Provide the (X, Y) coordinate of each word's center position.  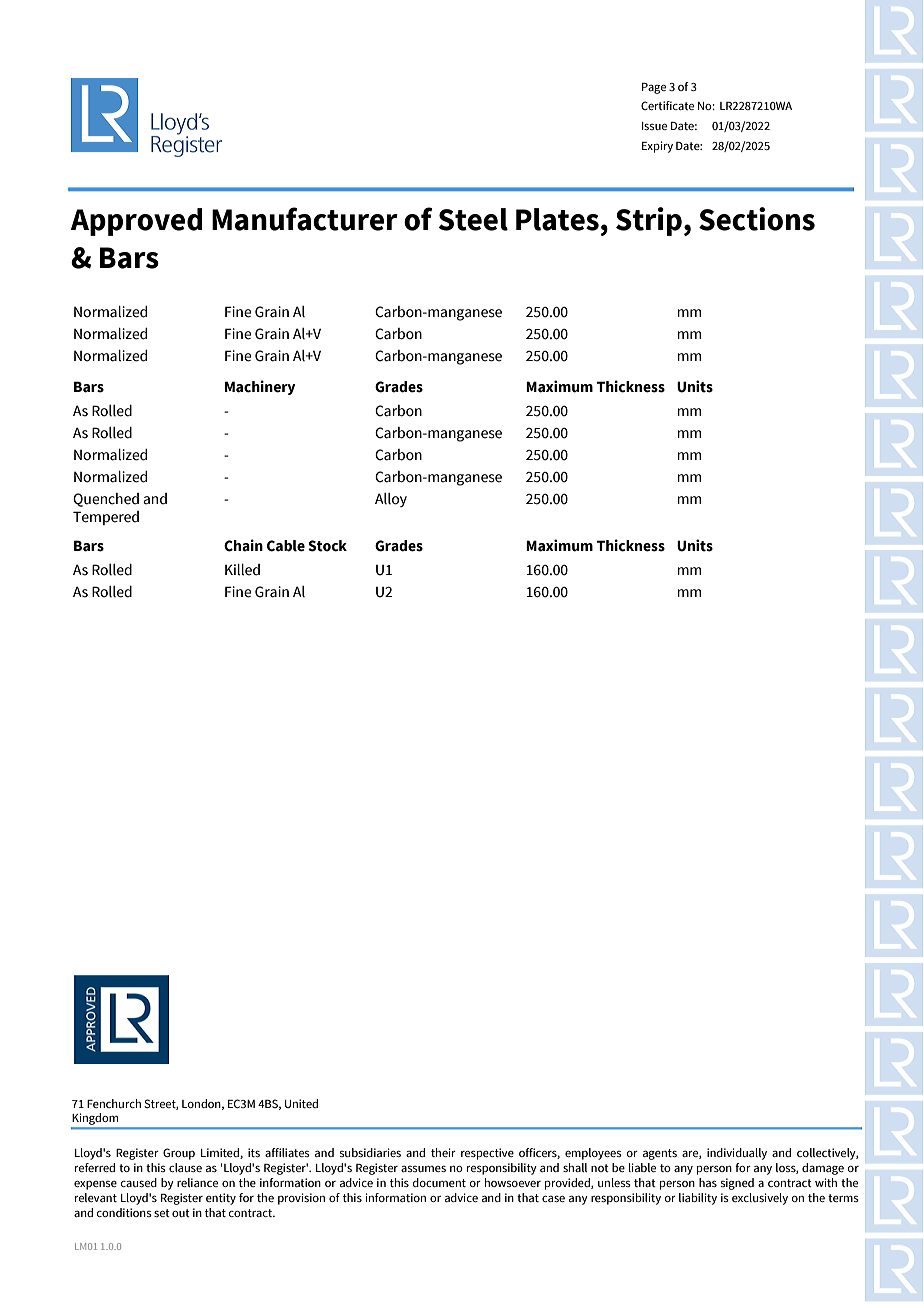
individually (737, 1154)
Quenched (106, 500)
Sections (757, 219)
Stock (327, 546)
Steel (473, 219)
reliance (197, 1182)
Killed (242, 570)
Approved (137, 222)
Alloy (391, 500)
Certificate (667, 105)
